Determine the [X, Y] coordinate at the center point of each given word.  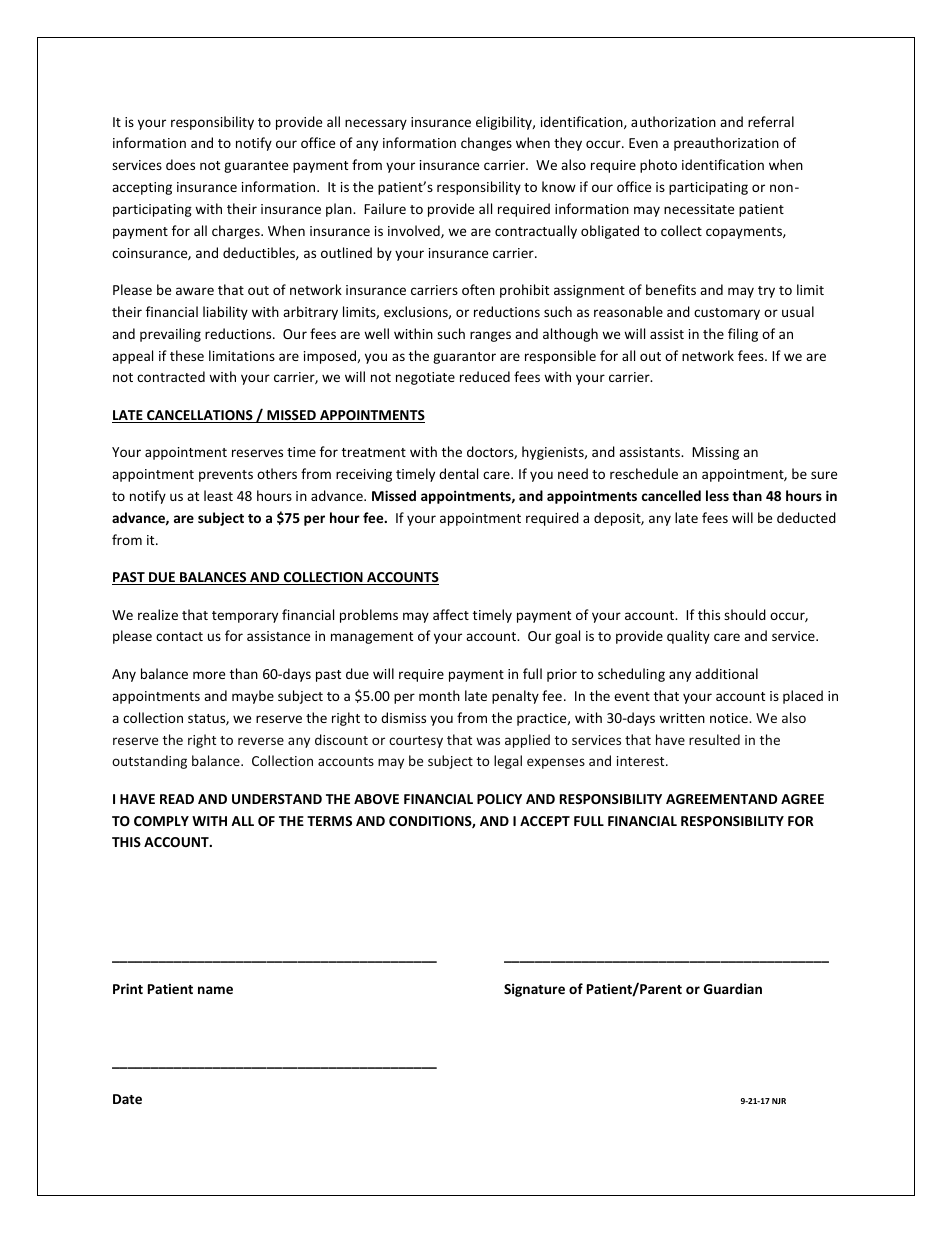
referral [771, 121]
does [180, 164]
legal [508, 762]
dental [458, 473]
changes [486, 144]
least [218, 495]
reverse [261, 741]
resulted [714, 739]
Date [127, 1099]
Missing [715, 453]
